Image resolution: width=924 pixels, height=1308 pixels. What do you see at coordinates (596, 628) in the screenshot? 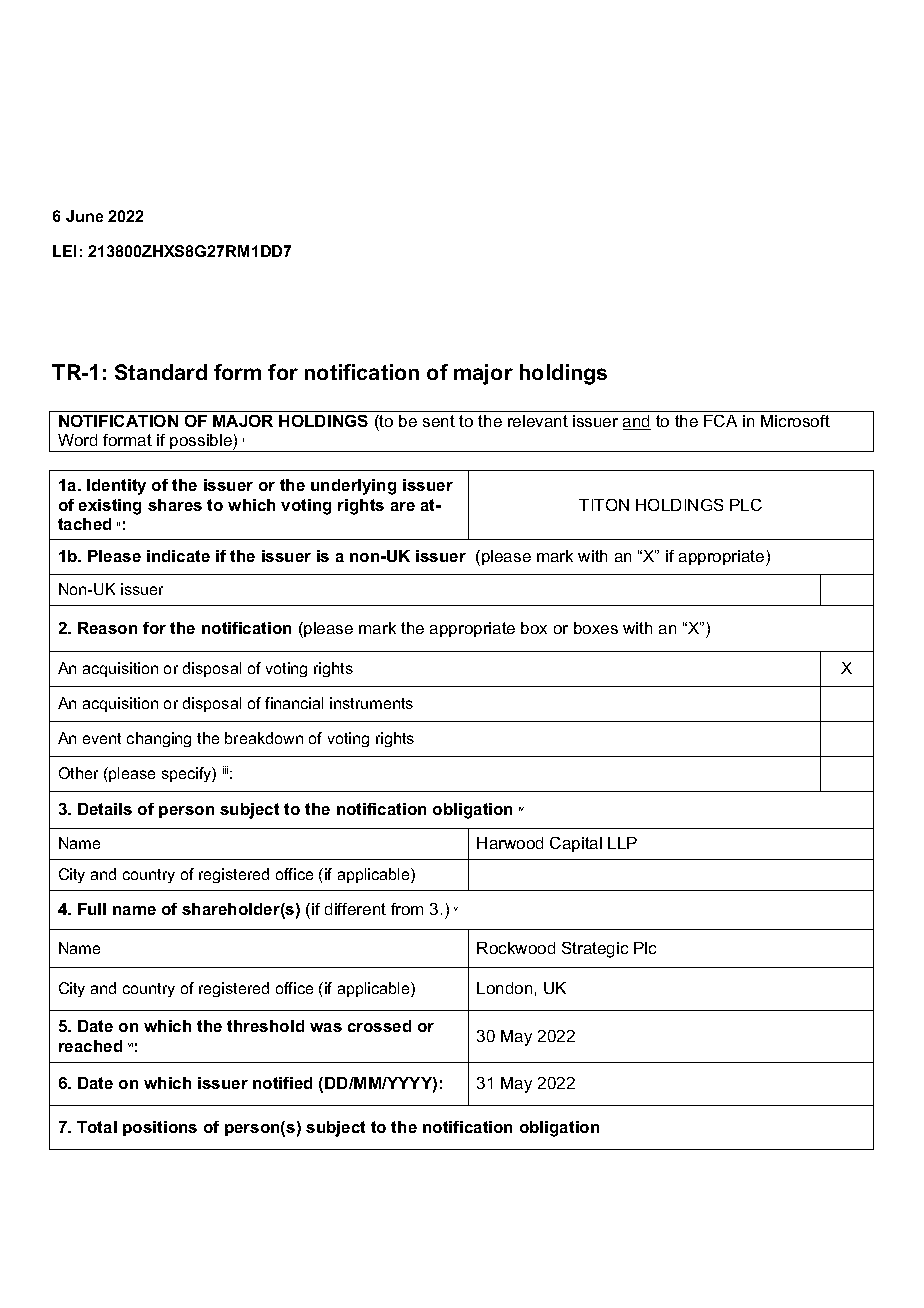
I see `boxes` at bounding box center [596, 628].
